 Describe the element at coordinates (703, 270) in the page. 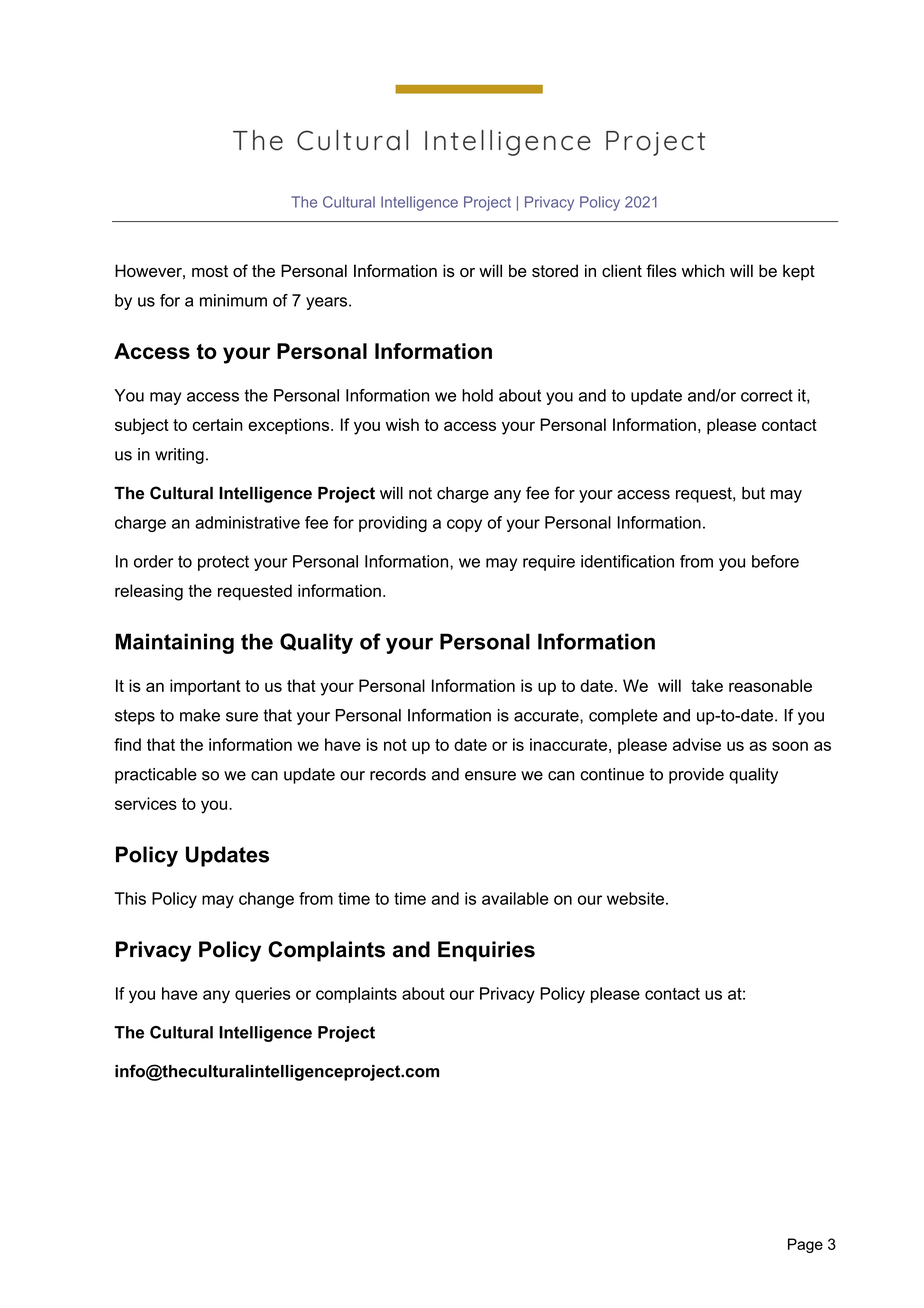

I see `which` at that location.
